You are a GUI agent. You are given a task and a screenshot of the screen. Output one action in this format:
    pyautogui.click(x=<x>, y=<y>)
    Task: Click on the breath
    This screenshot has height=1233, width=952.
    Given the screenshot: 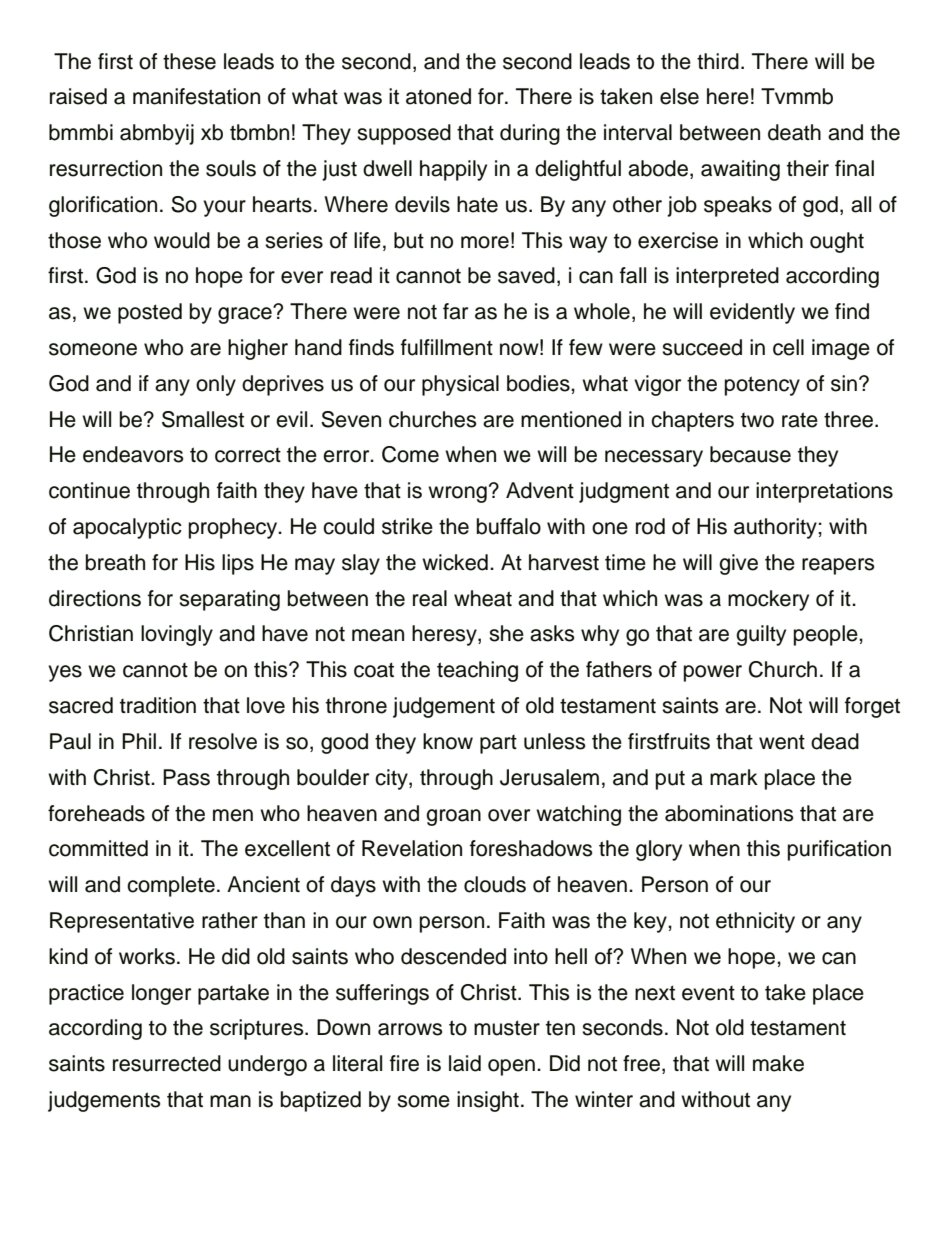 What is the action you would take?
    pyautogui.click(x=115, y=562)
